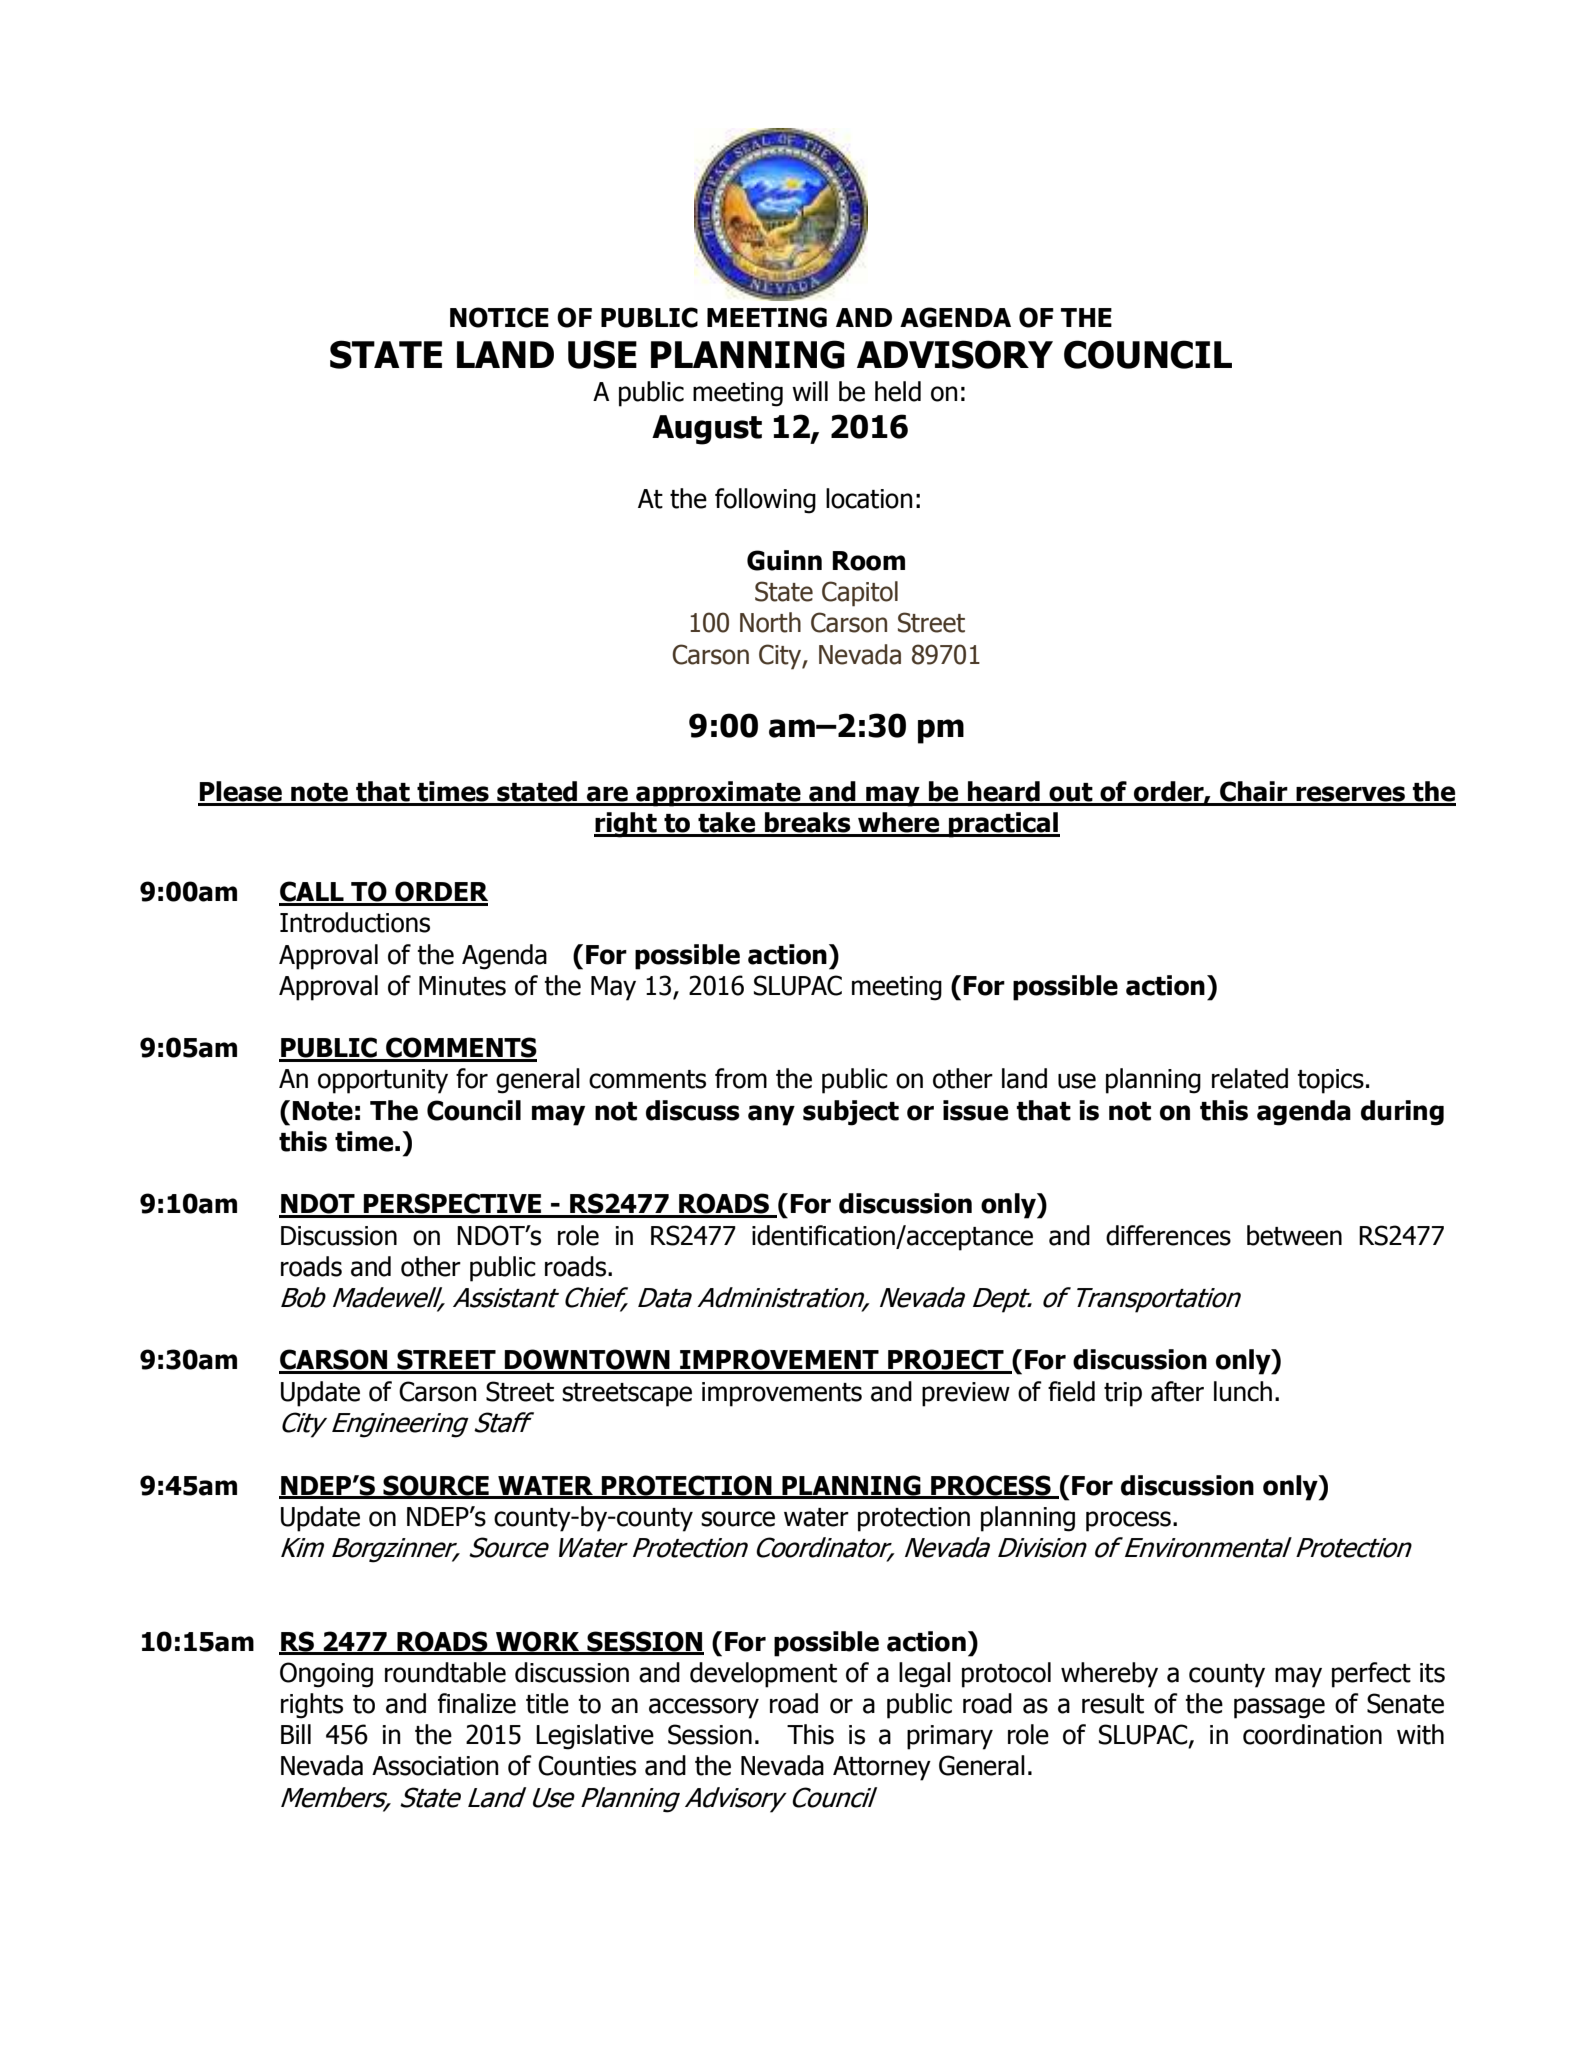  I want to click on practical, so click(1003, 825).
